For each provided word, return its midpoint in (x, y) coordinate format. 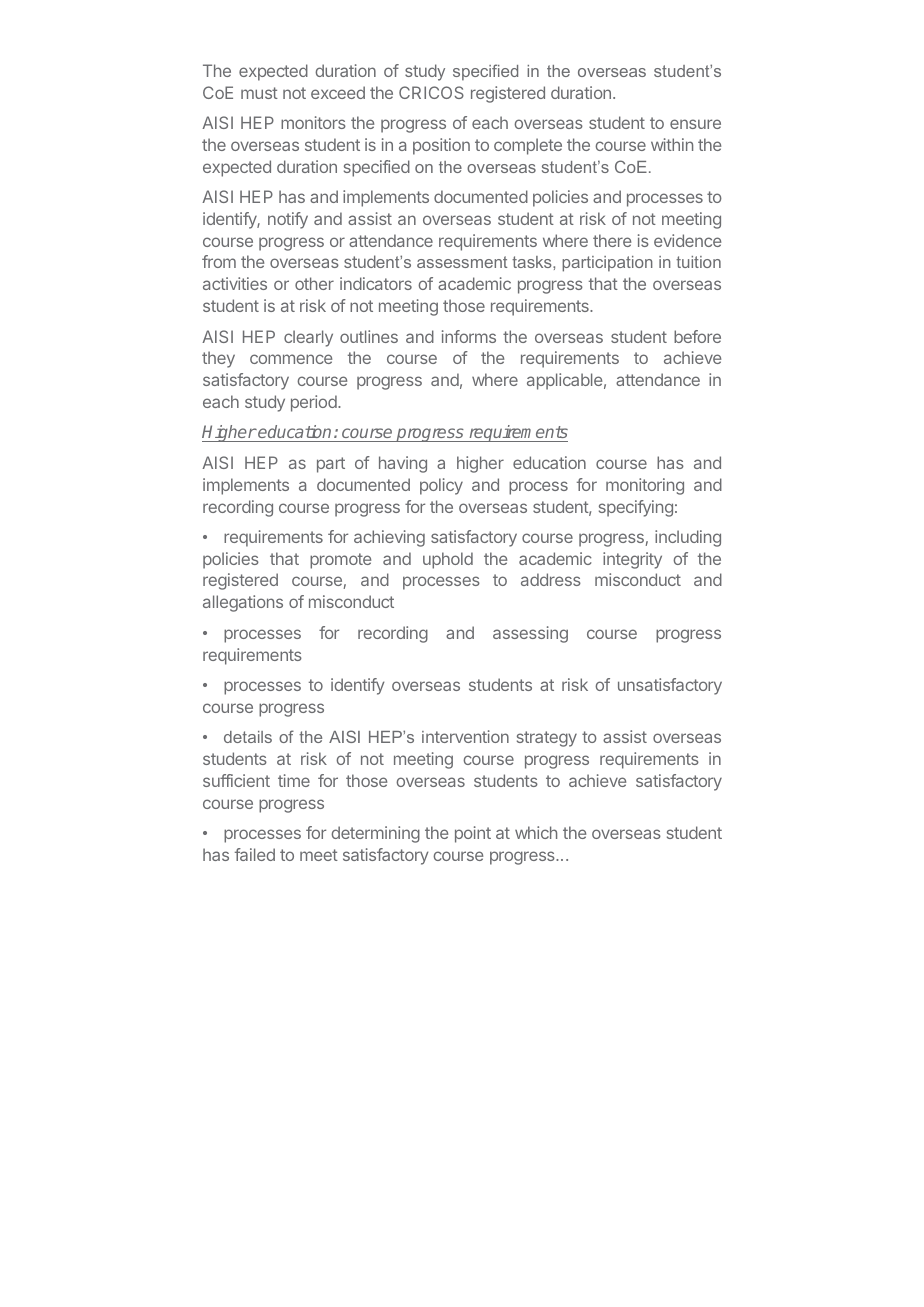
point (473, 834)
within (672, 144)
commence (291, 359)
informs (469, 336)
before (697, 336)
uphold (448, 560)
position (441, 146)
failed (255, 854)
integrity (632, 560)
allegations (243, 603)
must (259, 93)
